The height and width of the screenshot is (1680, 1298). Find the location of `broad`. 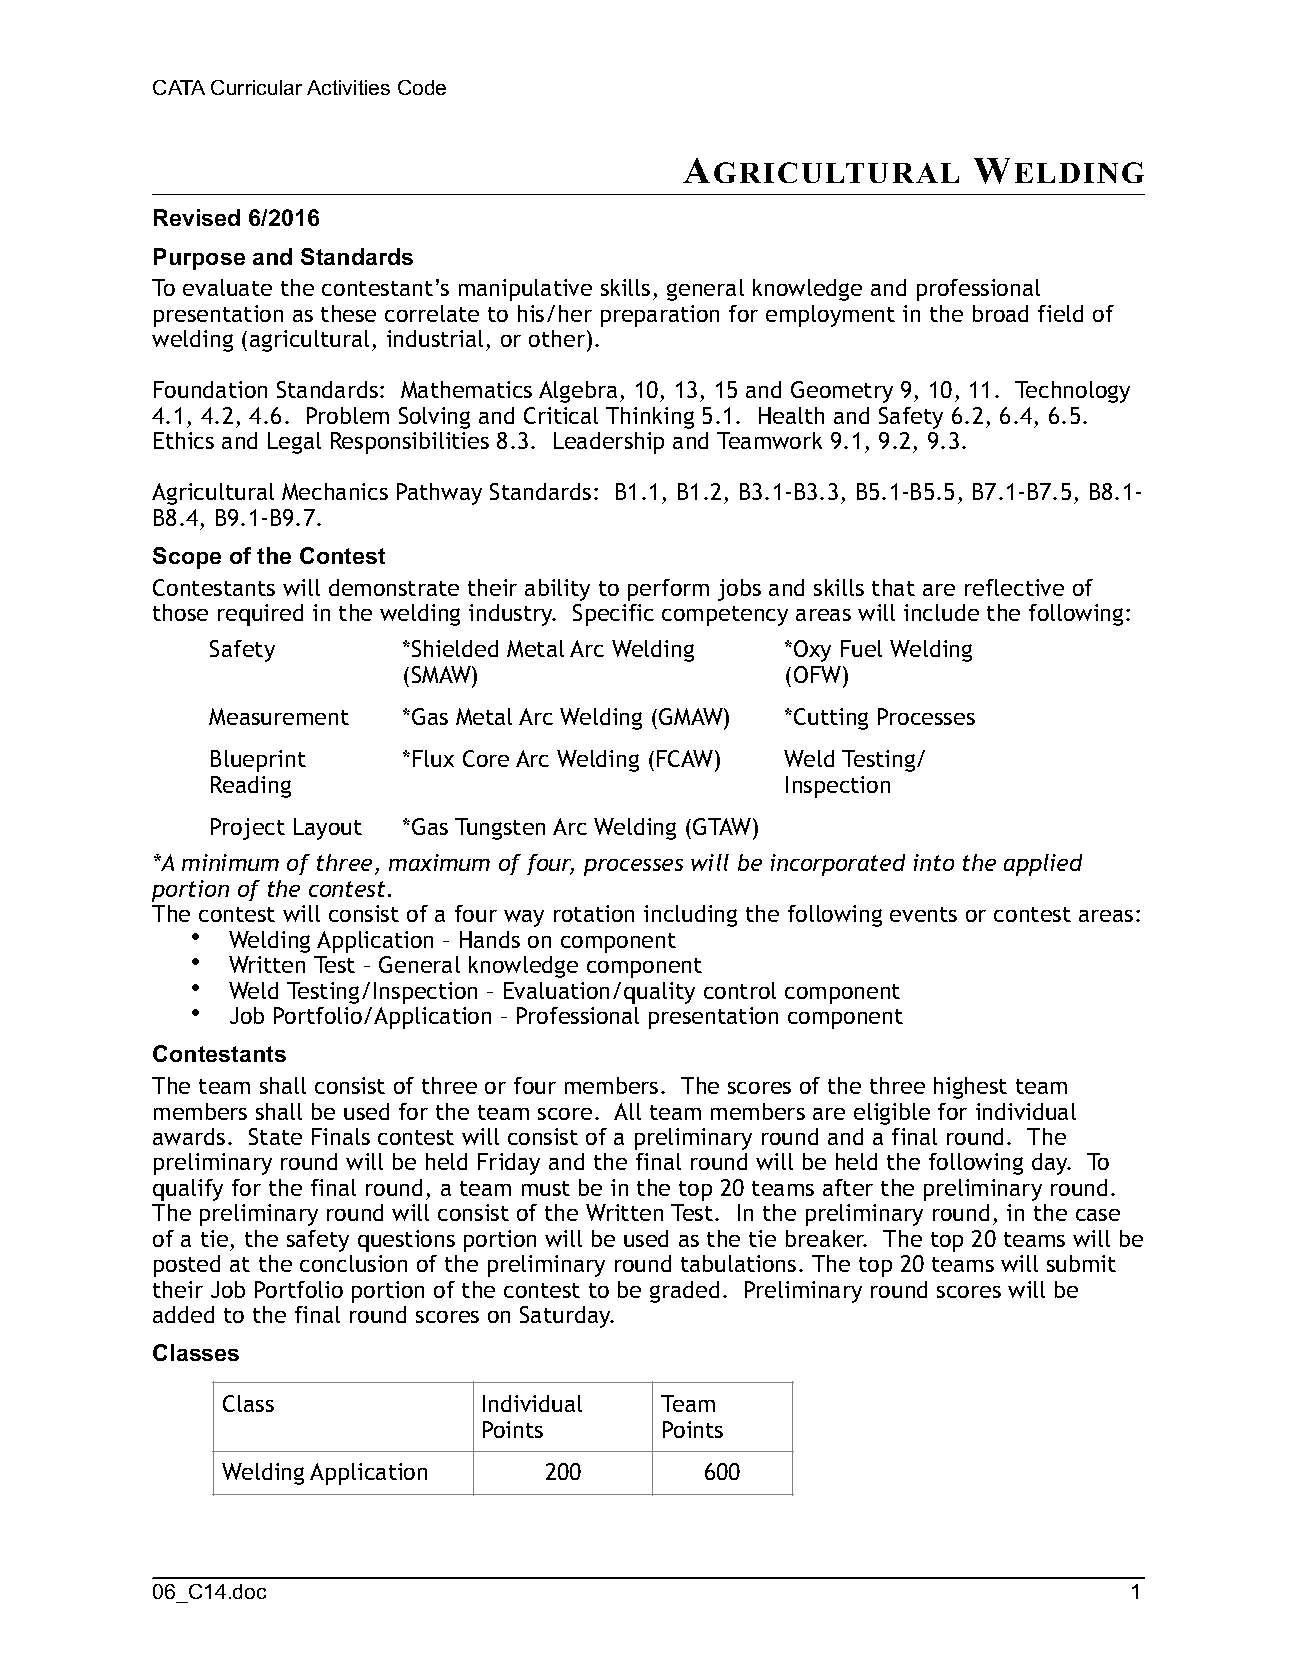

broad is located at coordinates (1000, 313).
